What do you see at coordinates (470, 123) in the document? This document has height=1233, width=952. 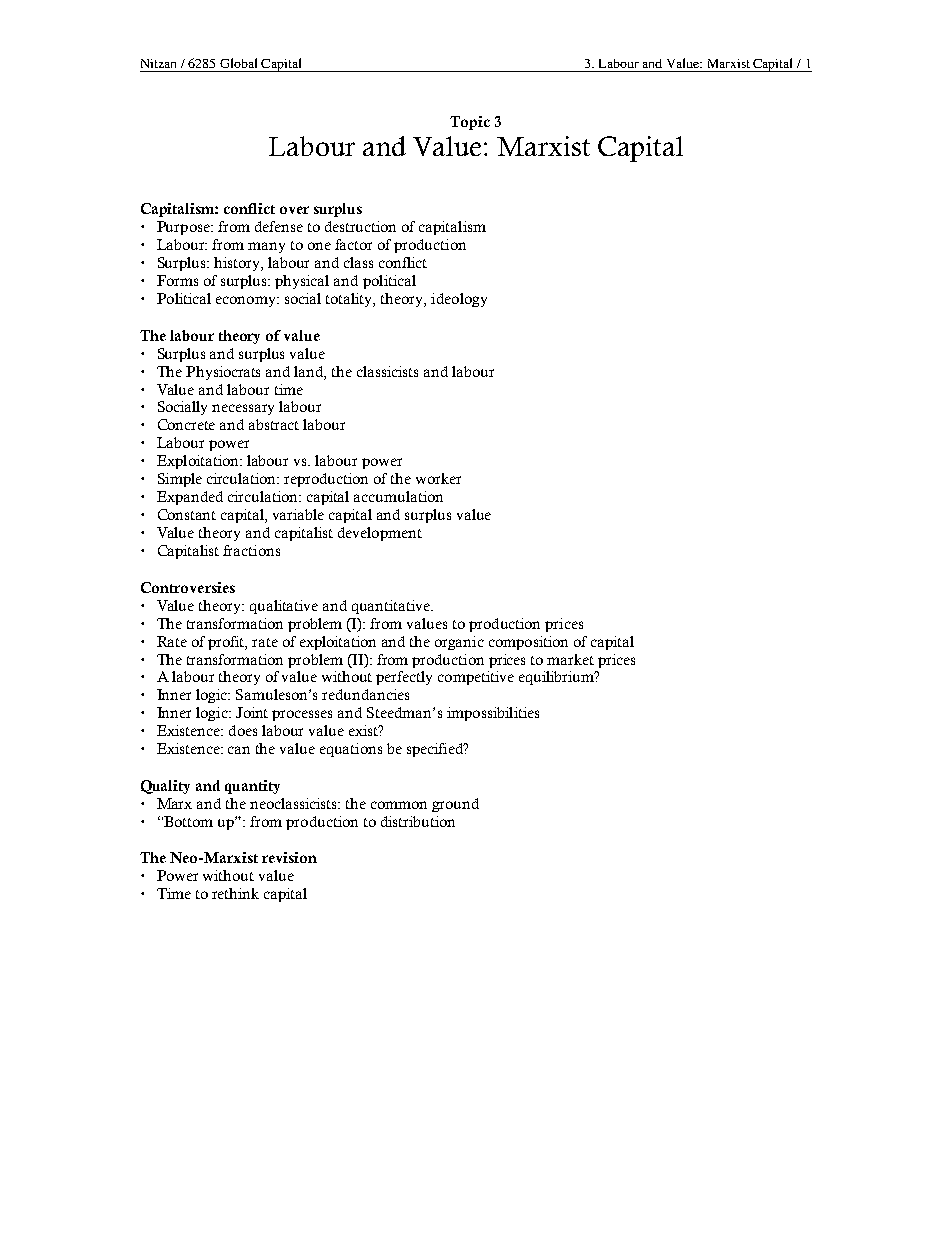 I see `Topic` at bounding box center [470, 123].
